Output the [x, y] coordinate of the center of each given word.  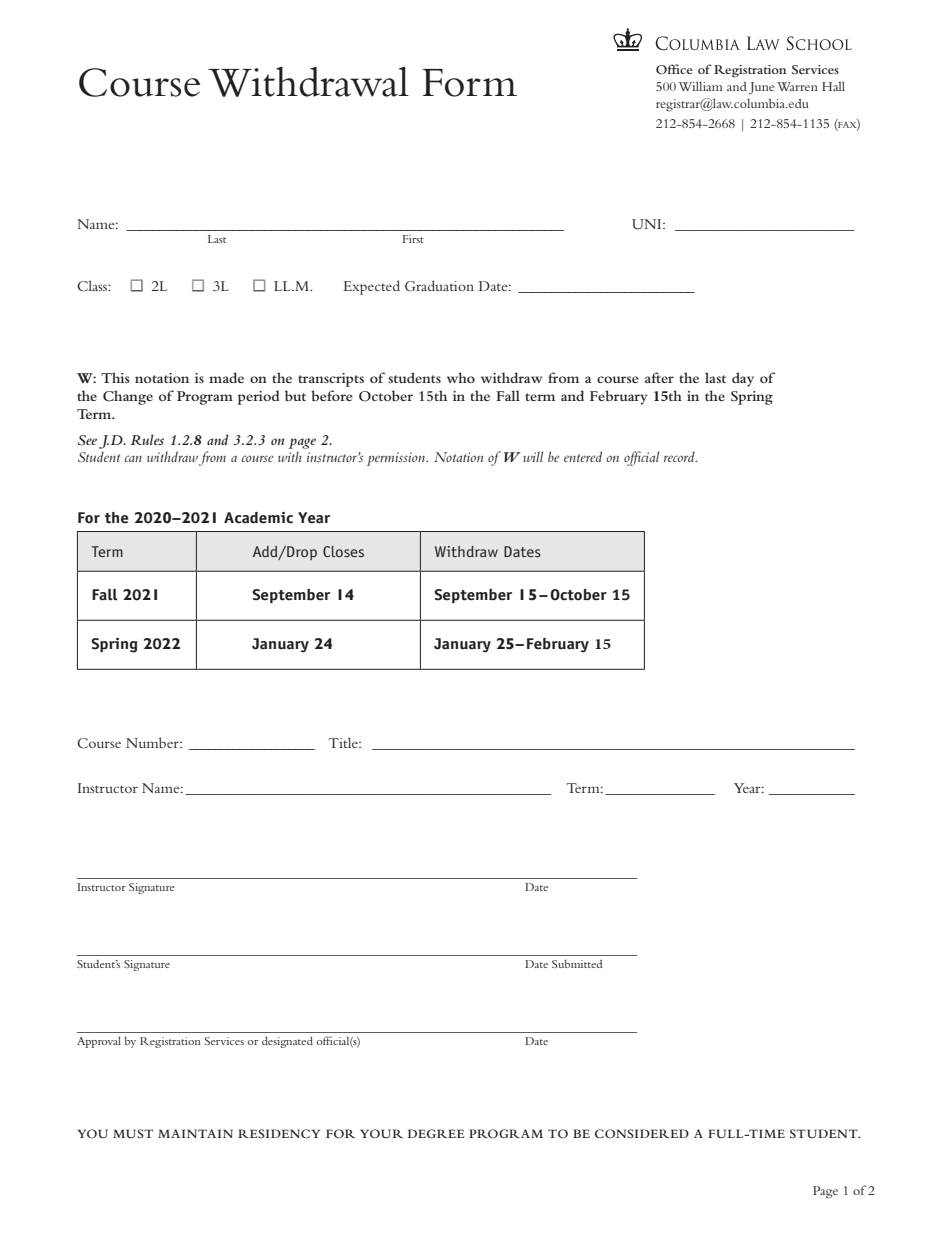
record [680, 457]
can [133, 458]
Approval [99, 1042]
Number [153, 742]
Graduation [439, 286]
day [743, 379]
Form [470, 83]
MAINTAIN [195, 1133]
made [226, 377]
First [413, 239]
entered [583, 456]
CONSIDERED [642, 1134]
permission [397, 459]
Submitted [577, 963]
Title [344, 742]
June [761, 88]
